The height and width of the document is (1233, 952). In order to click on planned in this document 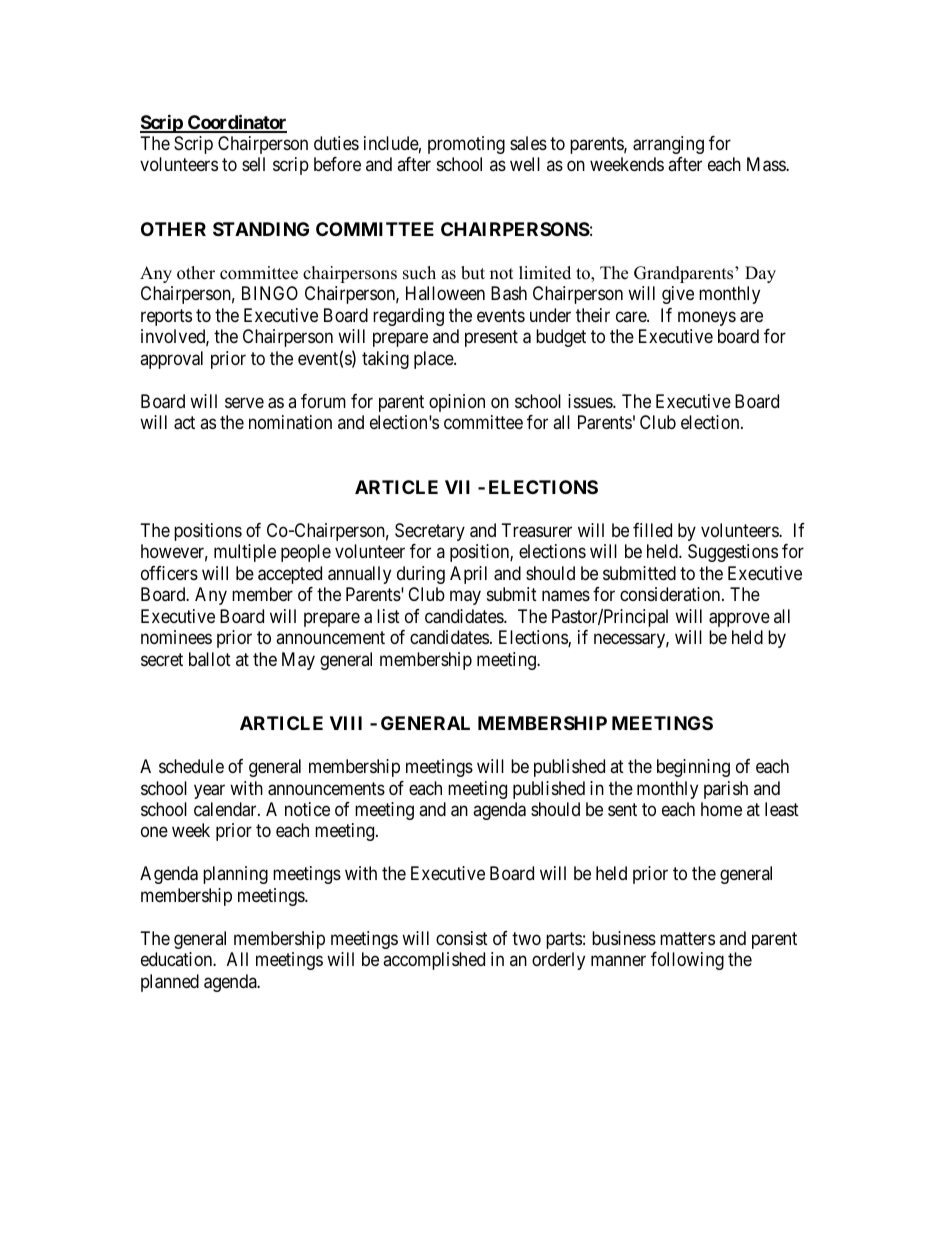, I will do `click(170, 983)`.
